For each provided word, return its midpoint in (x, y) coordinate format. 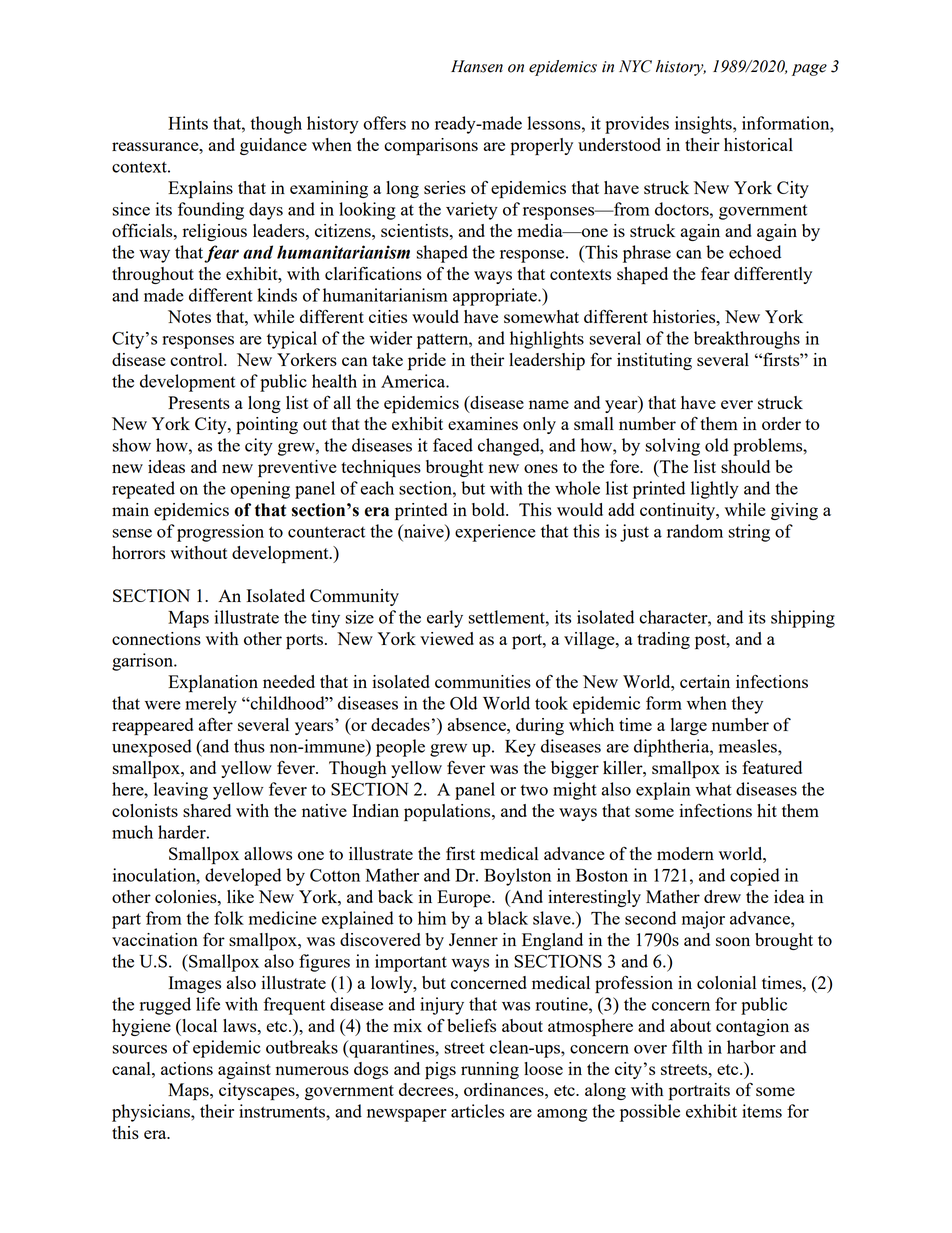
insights (704, 125)
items (762, 1111)
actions (187, 1068)
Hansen (477, 66)
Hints (188, 123)
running (490, 1070)
